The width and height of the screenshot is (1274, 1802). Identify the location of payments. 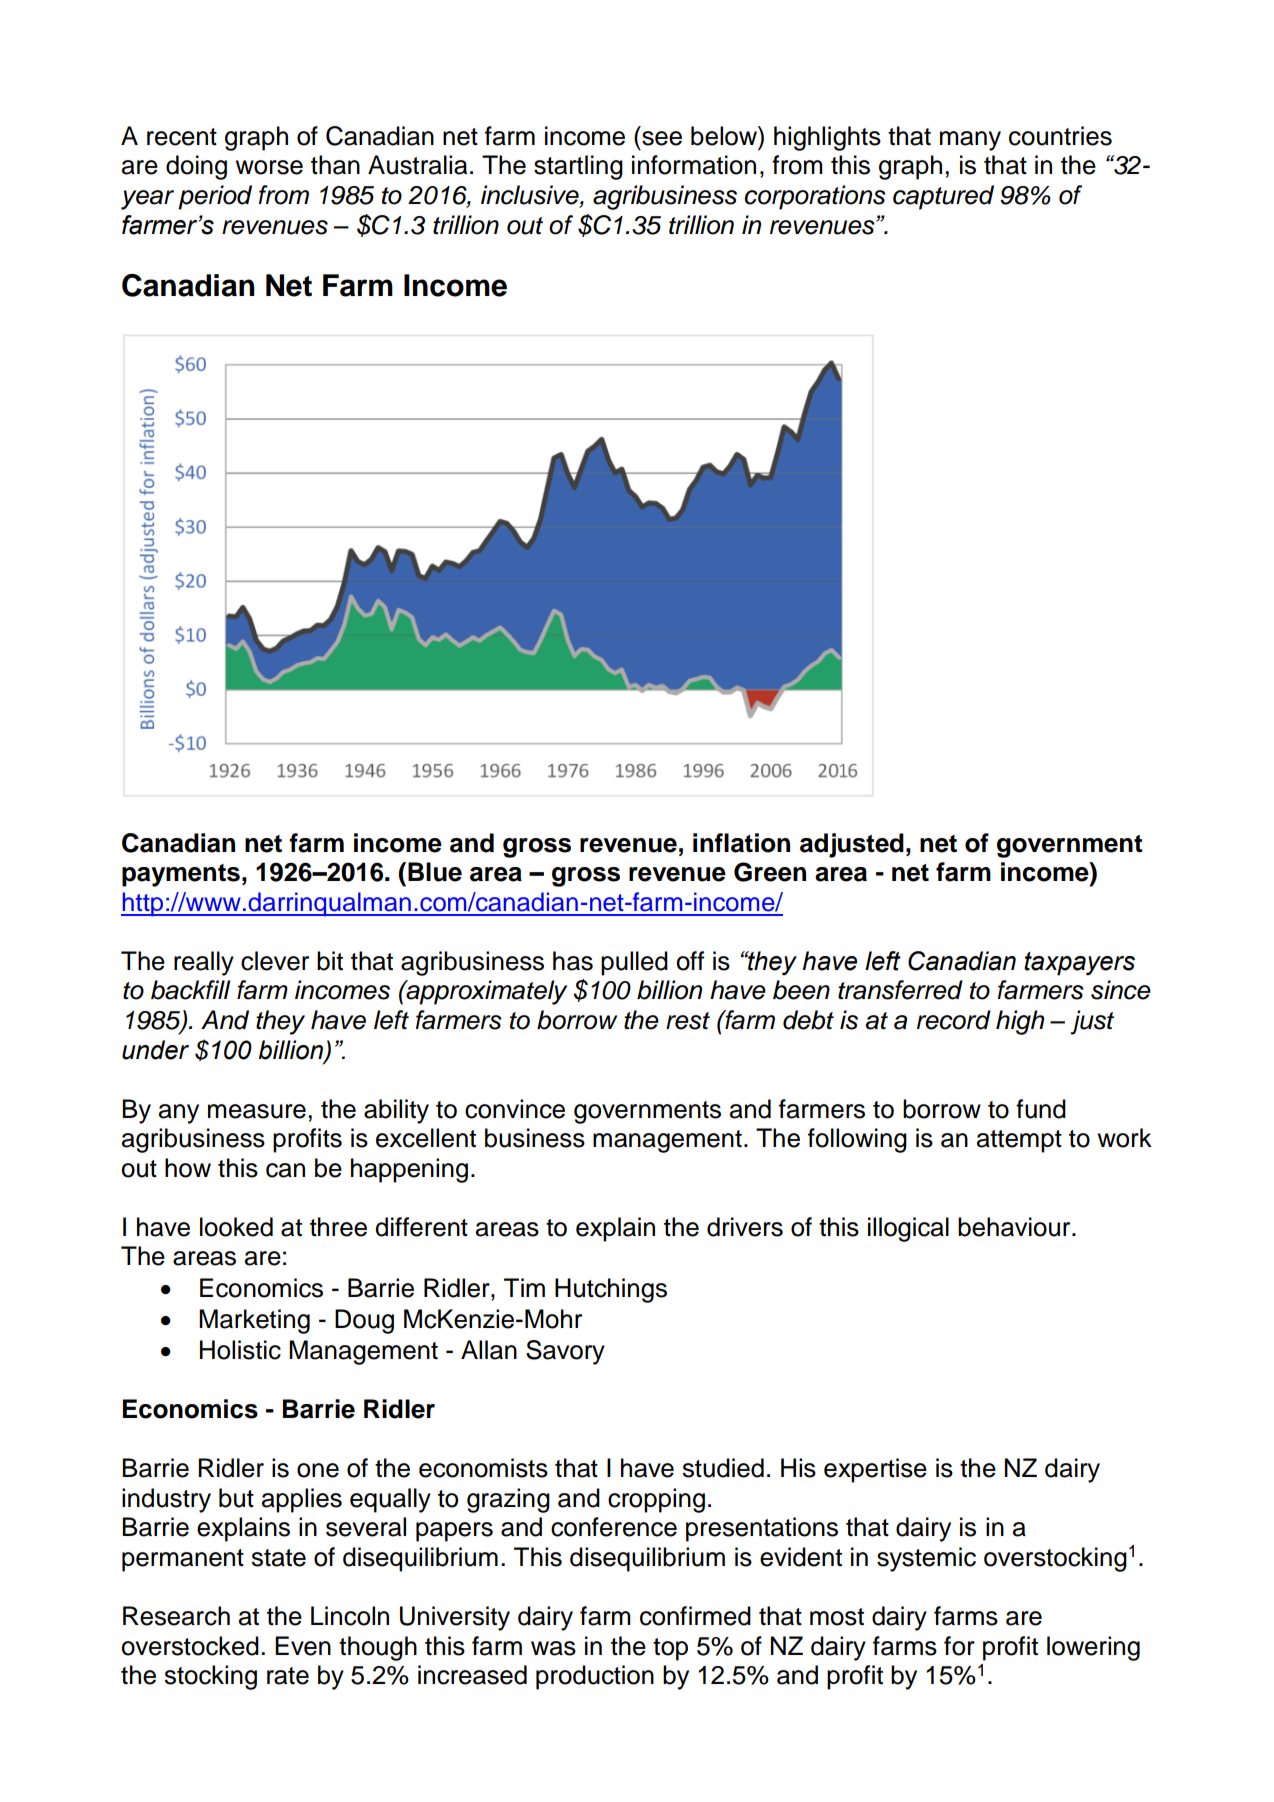
(181, 875).
